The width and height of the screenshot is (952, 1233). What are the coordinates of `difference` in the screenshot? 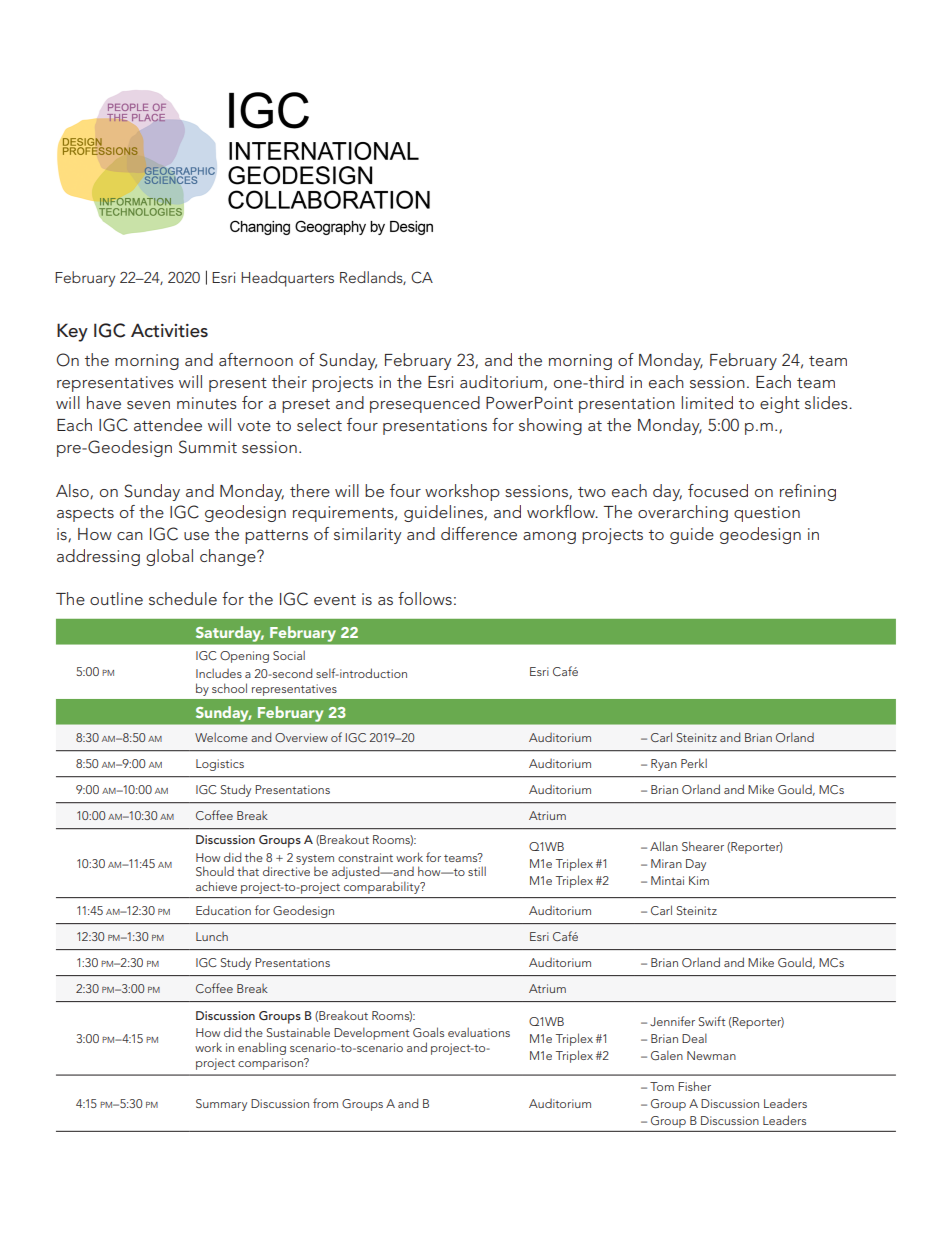 It's located at (479, 533).
